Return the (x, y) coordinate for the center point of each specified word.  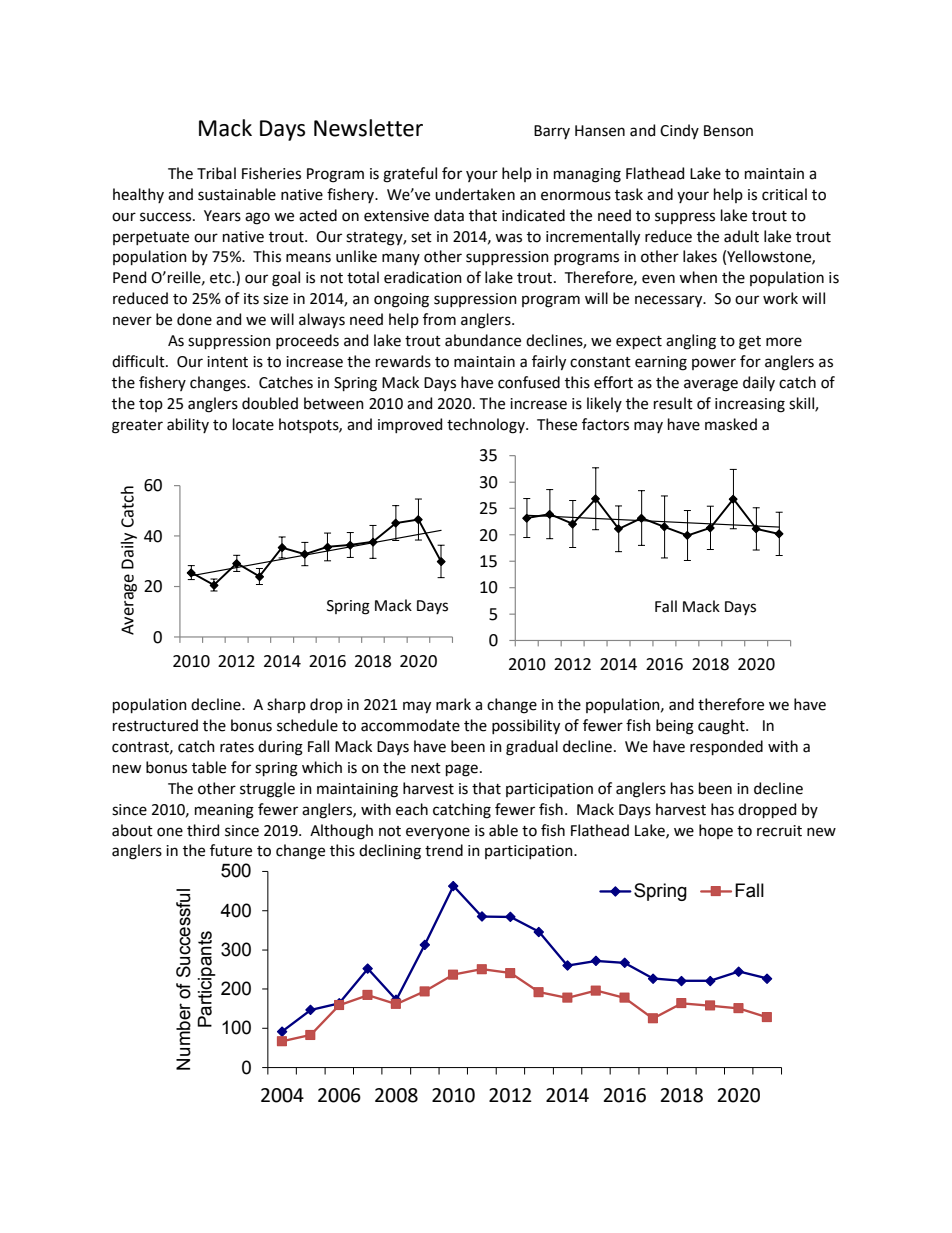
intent (227, 362)
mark (453, 704)
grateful (410, 175)
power (714, 364)
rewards (403, 361)
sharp (286, 705)
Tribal (216, 173)
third (203, 830)
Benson (728, 131)
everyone (438, 833)
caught (722, 727)
